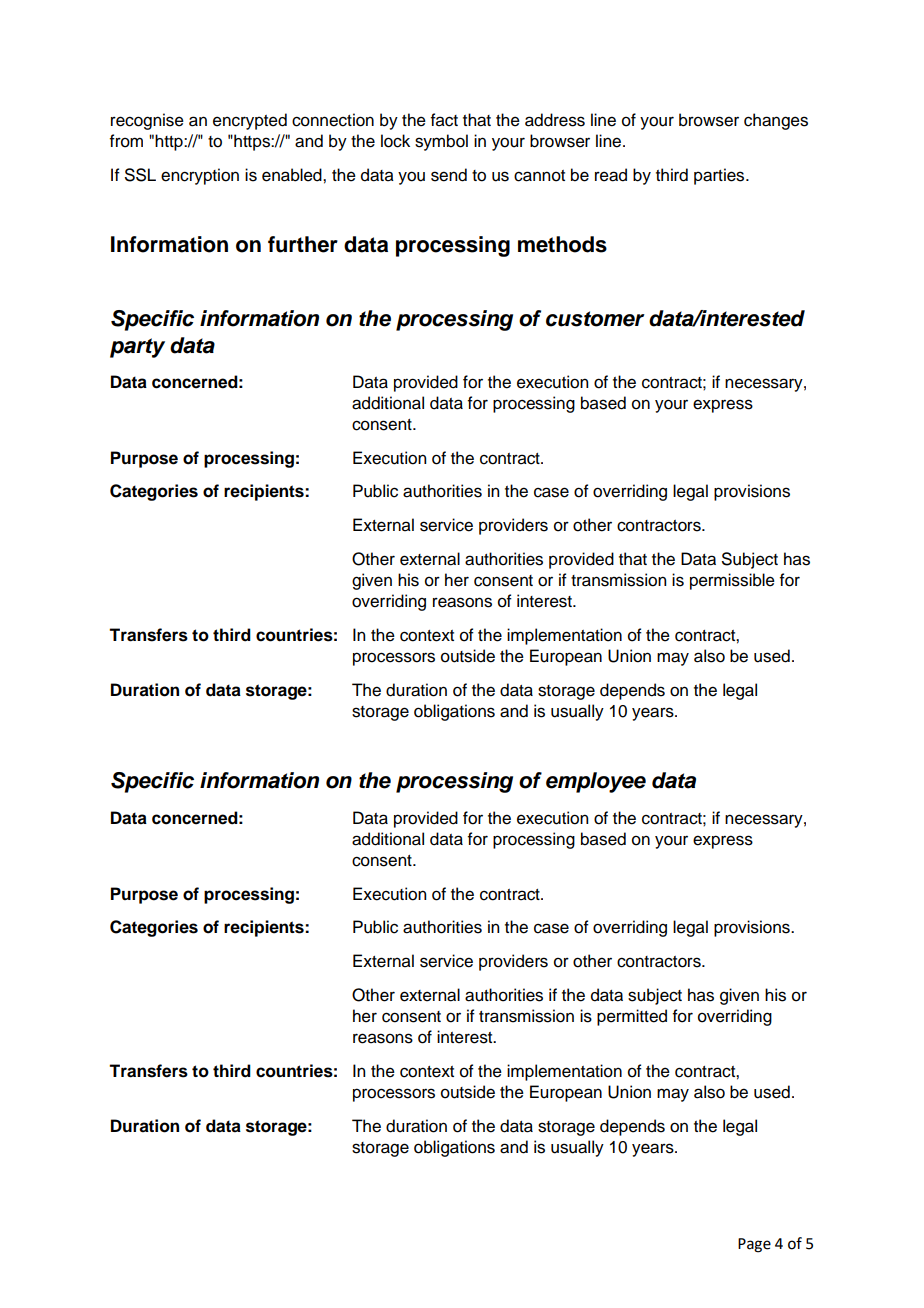 The image size is (924, 1308). I want to click on symbol, so click(441, 142).
